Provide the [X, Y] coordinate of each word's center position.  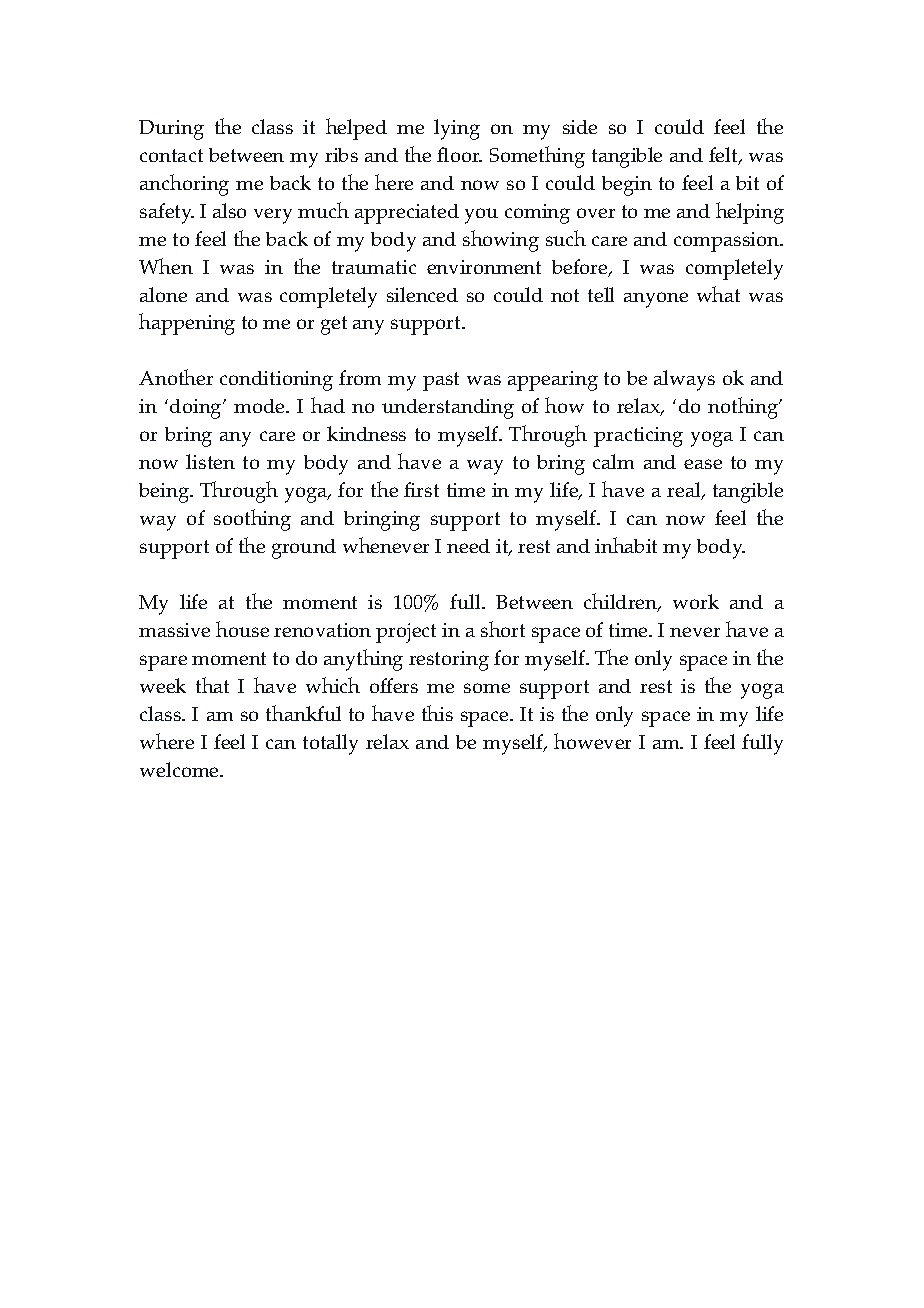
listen [210, 461]
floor [459, 154]
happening [187, 324]
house [242, 629]
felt [724, 156]
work [696, 601]
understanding [448, 409]
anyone [656, 300]
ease [703, 464]
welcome [180, 769]
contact [171, 155]
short [503, 629]
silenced [422, 294]
